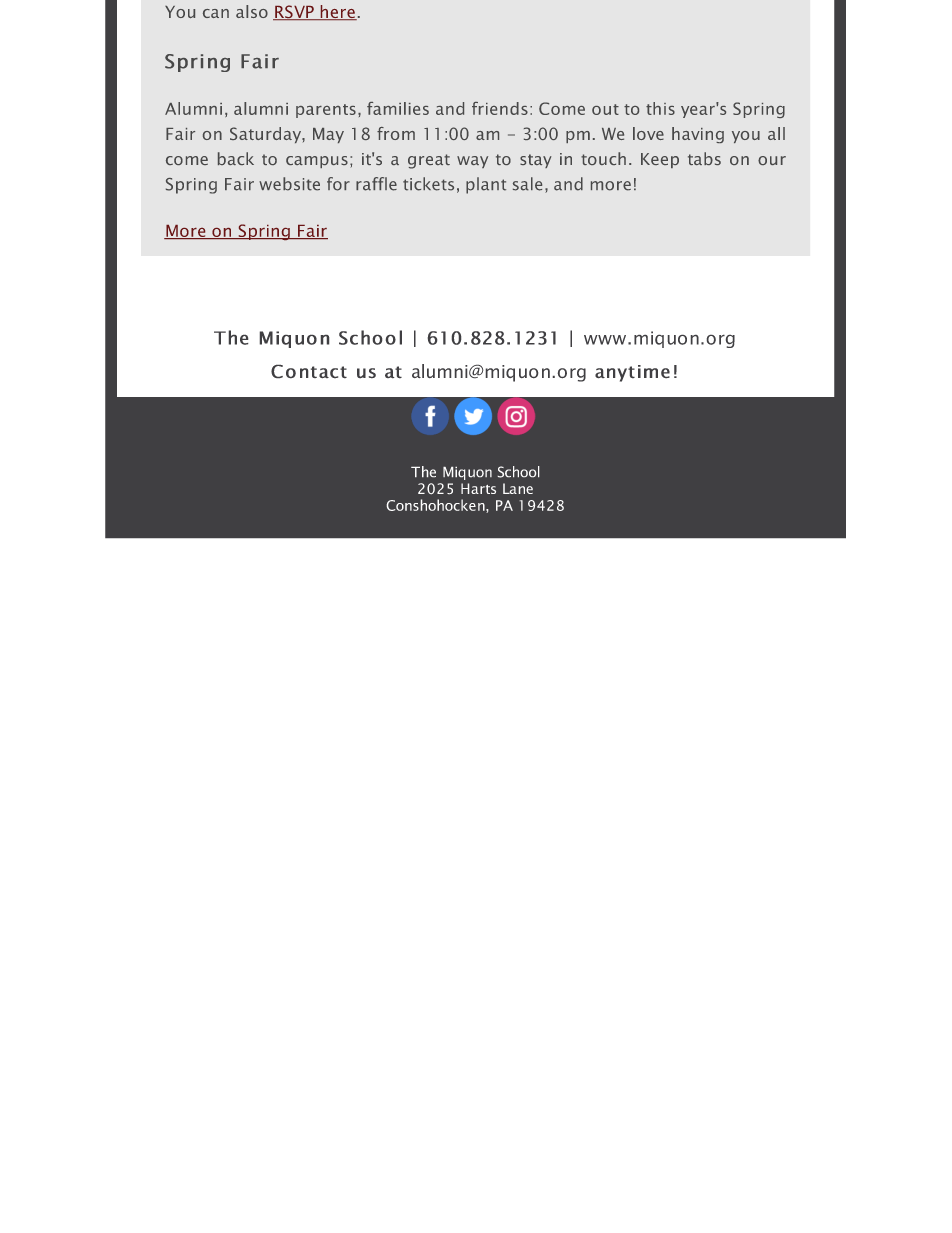  What do you see at coordinates (518, 488) in the screenshot?
I see `Lane` at bounding box center [518, 488].
